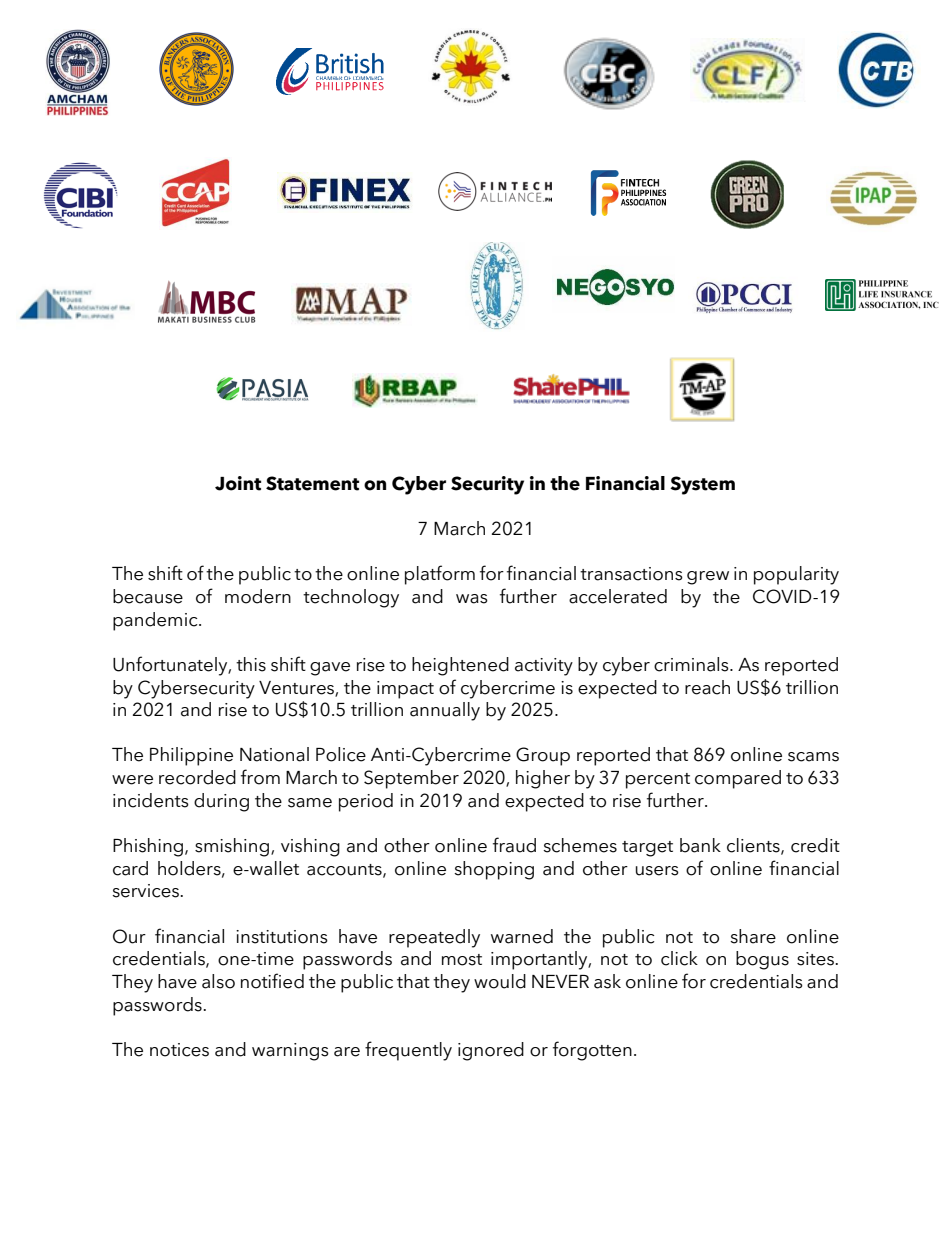 The width and height of the document is (952, 1233). What do you see at coordinates (146, 891) in the document?
I see `services` at bounding box center [146, 891].
